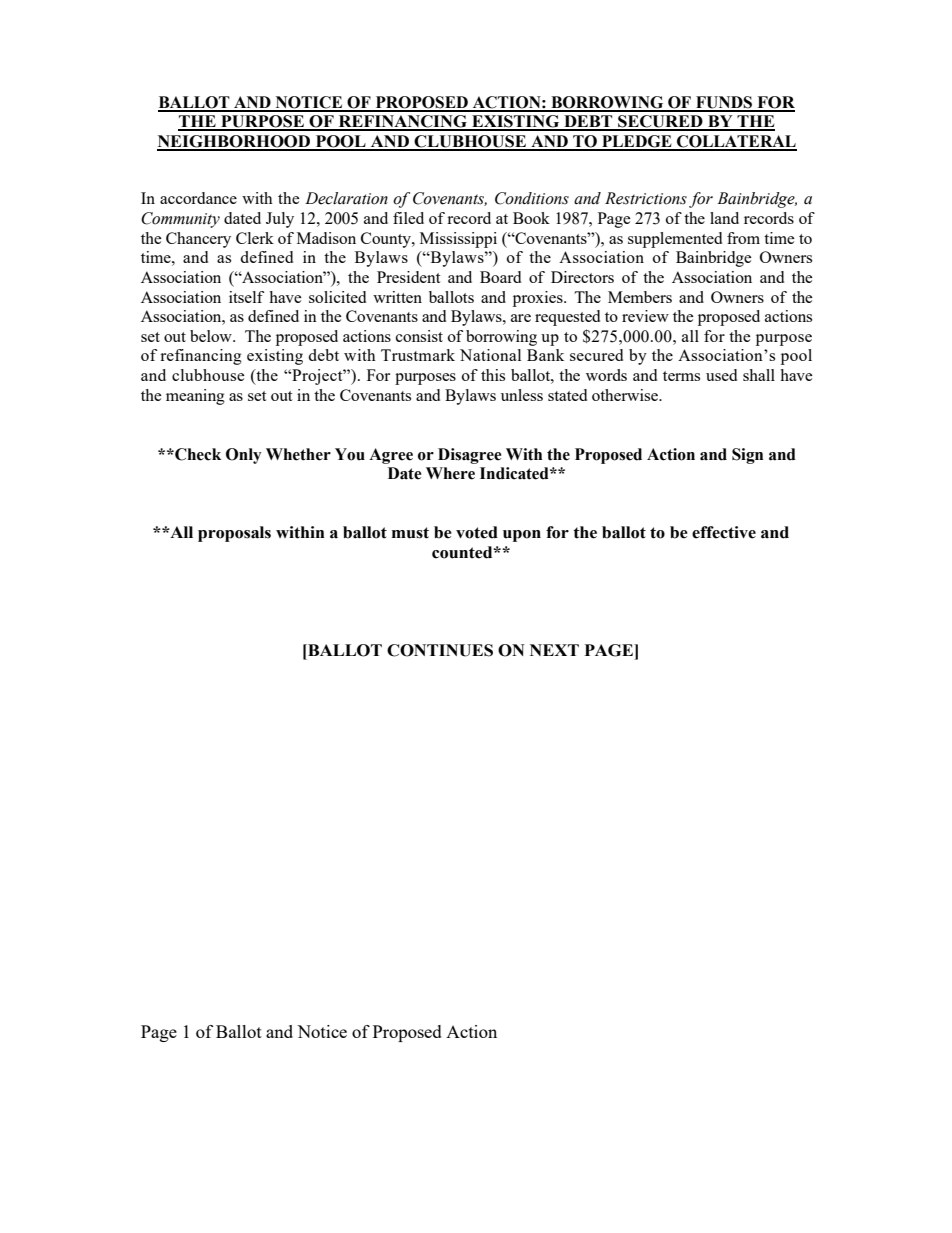 This screenshot has height=1233, width=952. What do you see at coordinates (235, 142) in the screenshot?
I see `NEIGHBORHOOD` at bounding box center [235, 142].
